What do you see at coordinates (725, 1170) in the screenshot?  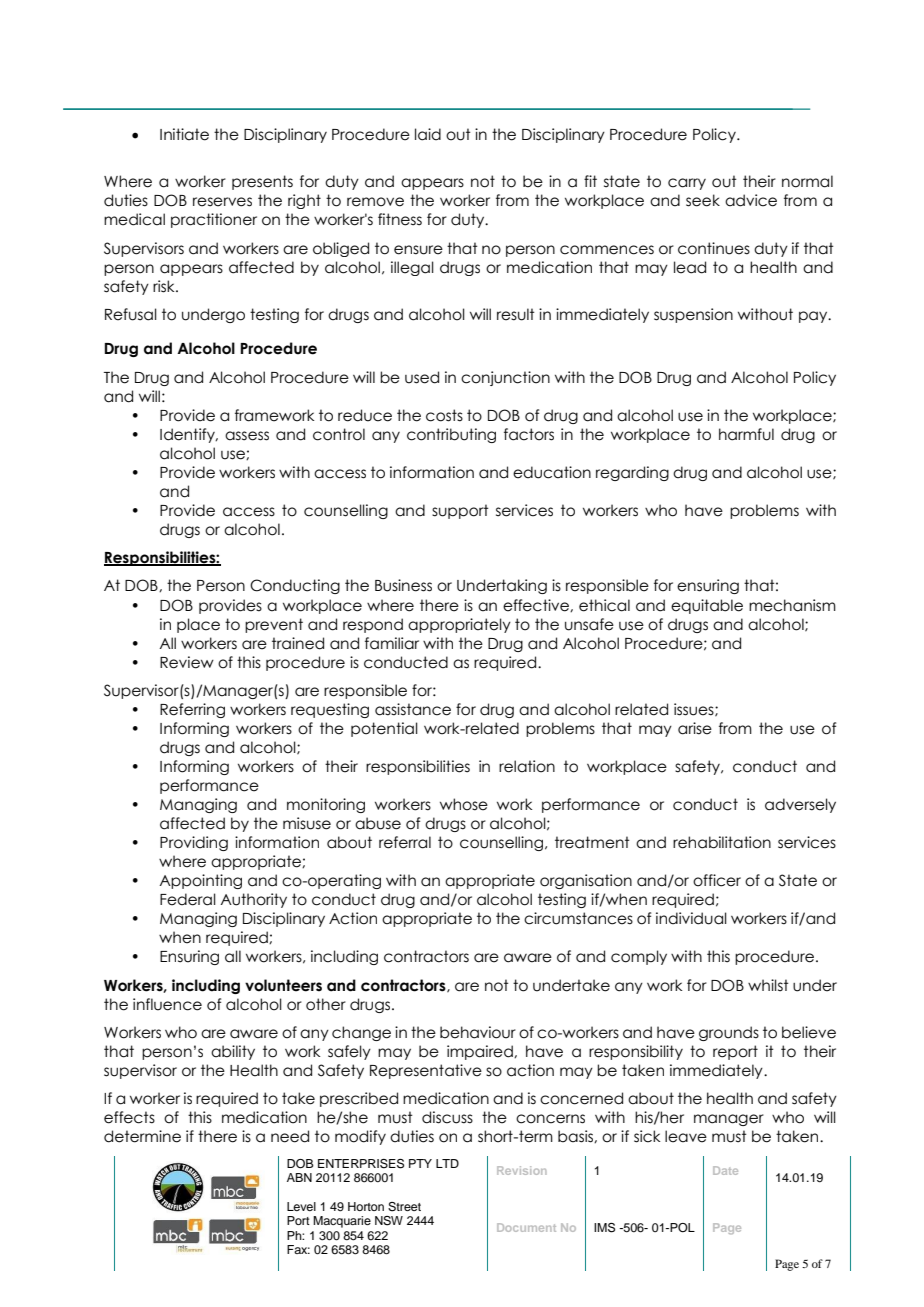 I see `Date` at bounding box center [725, 1170].
